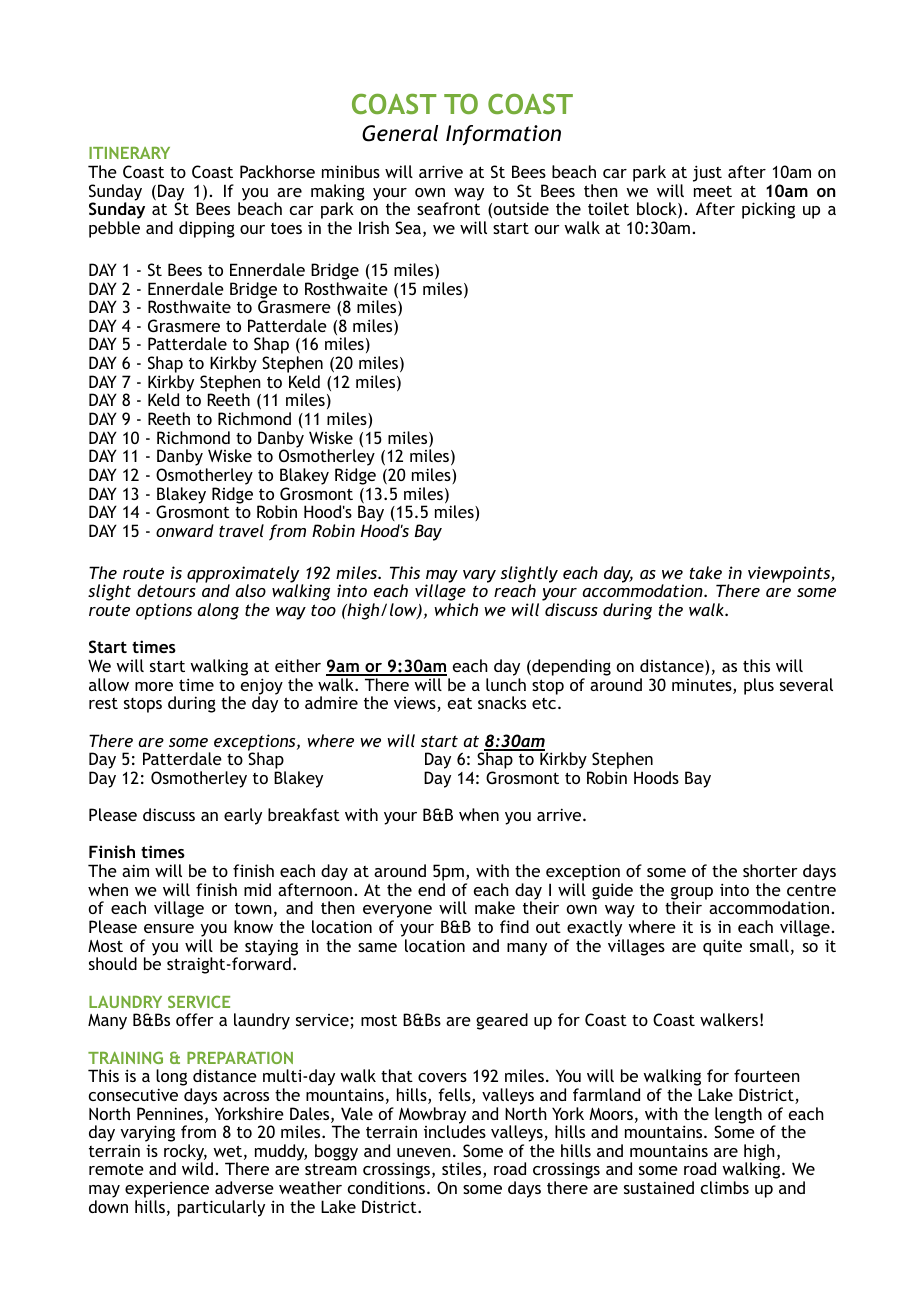  What do you see at coordinates (154, 686) in the screenshot?
I see `more` at bounding box center [154, 686].
